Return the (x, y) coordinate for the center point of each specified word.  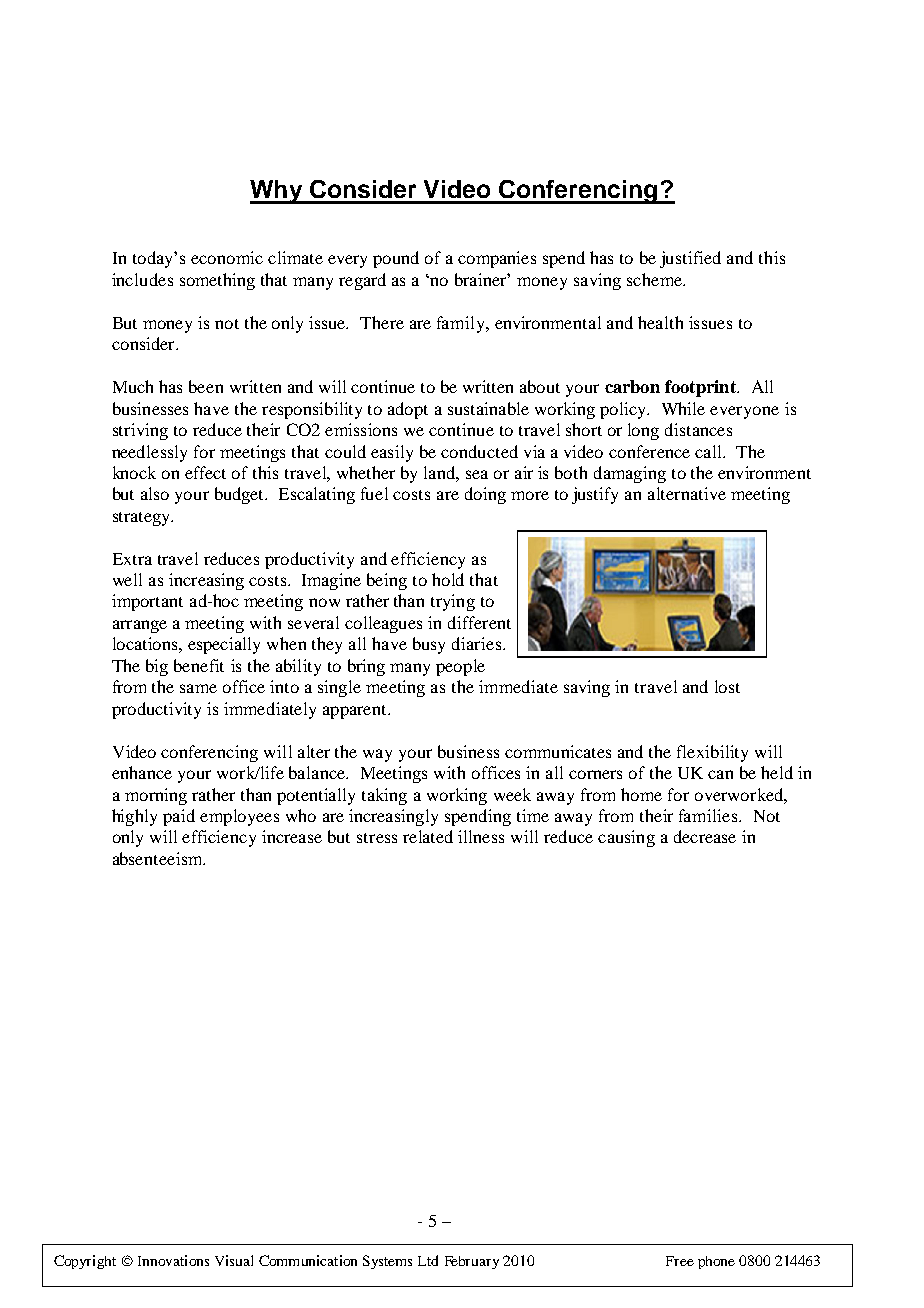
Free (680, 1261)
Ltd (428, 1260)
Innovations (173, 1260)
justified (690, 259)
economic (227, 257)
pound (396, 259)
